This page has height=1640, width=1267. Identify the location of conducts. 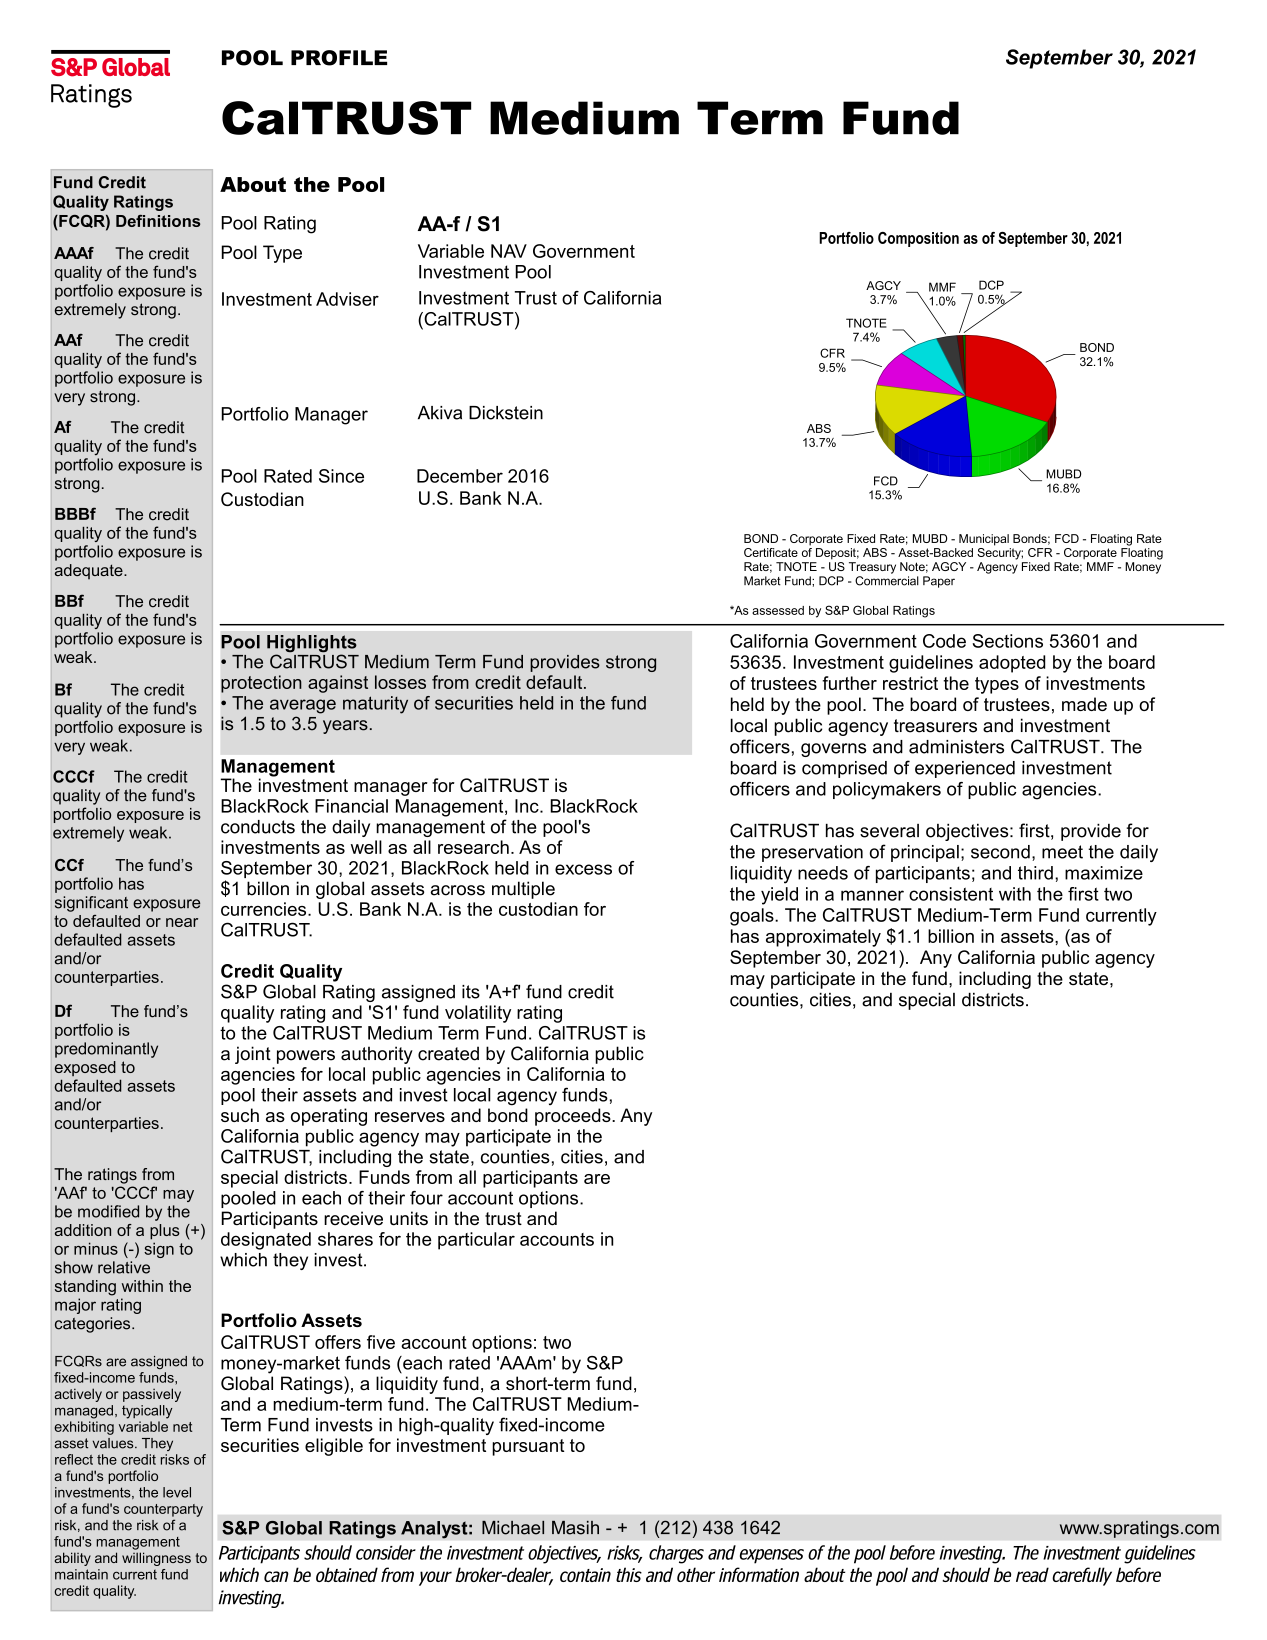
(258, 827).
